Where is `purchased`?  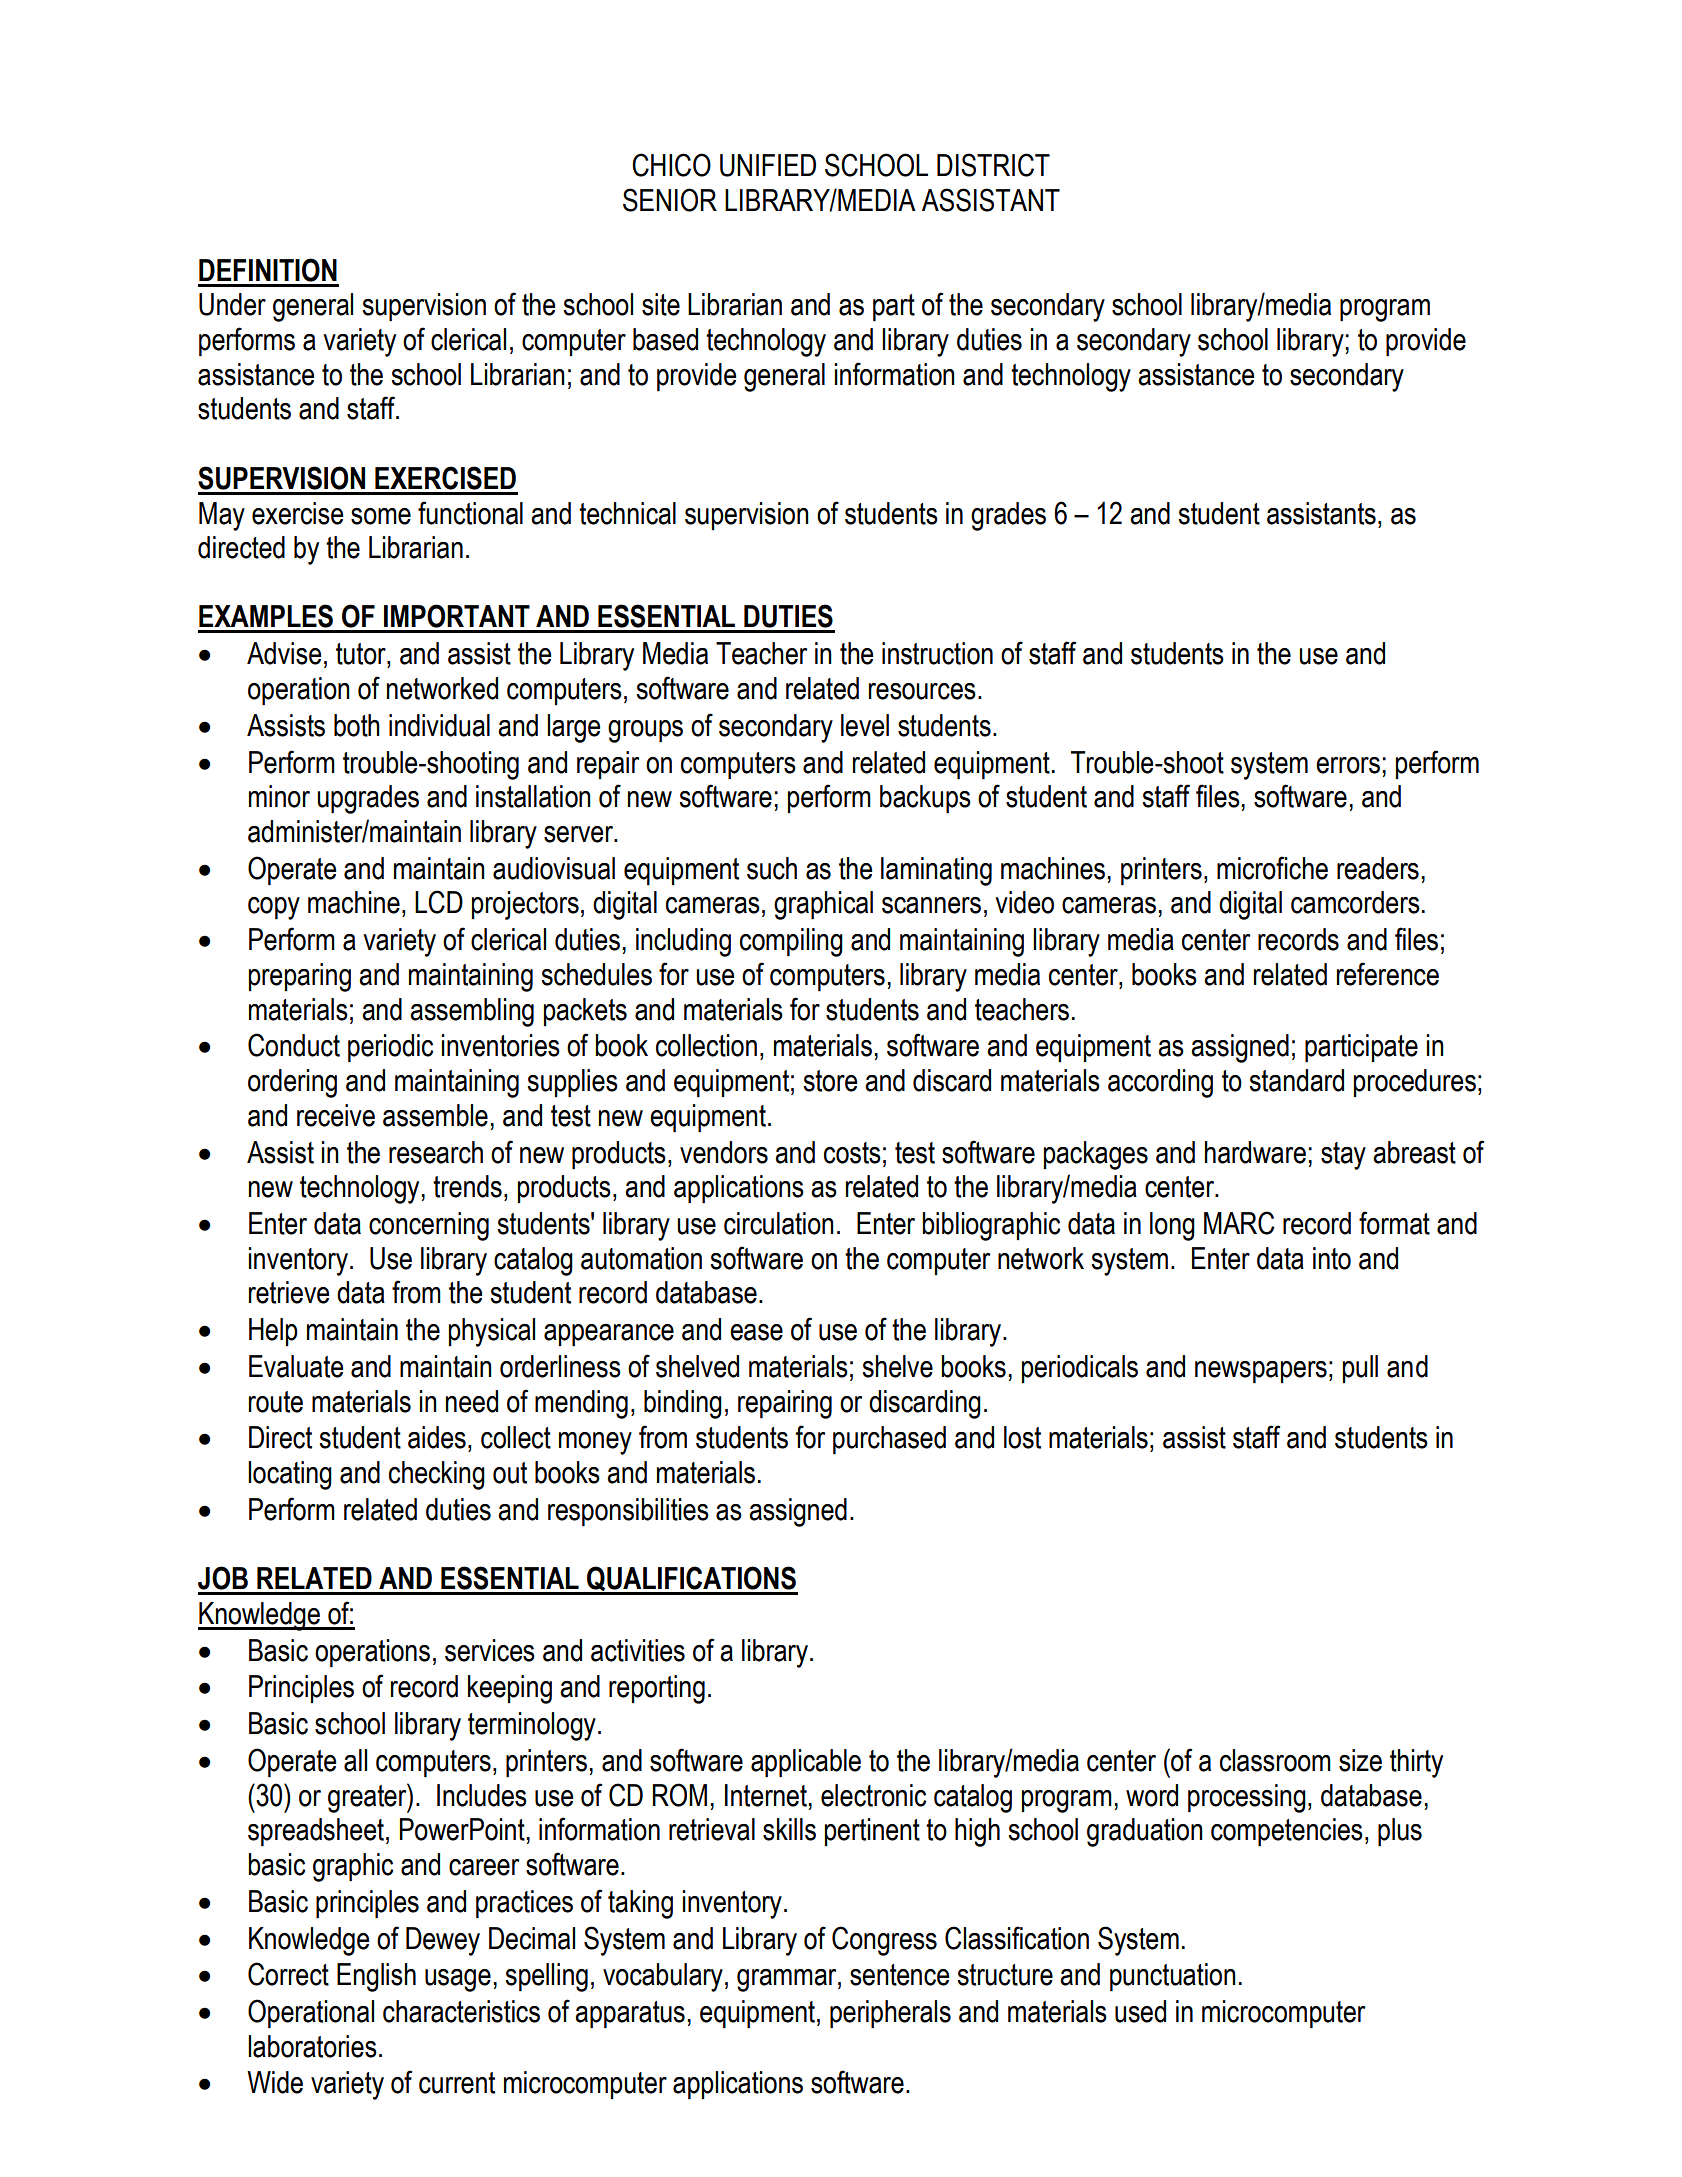 purchased is located at coordinates (889, 1440).
